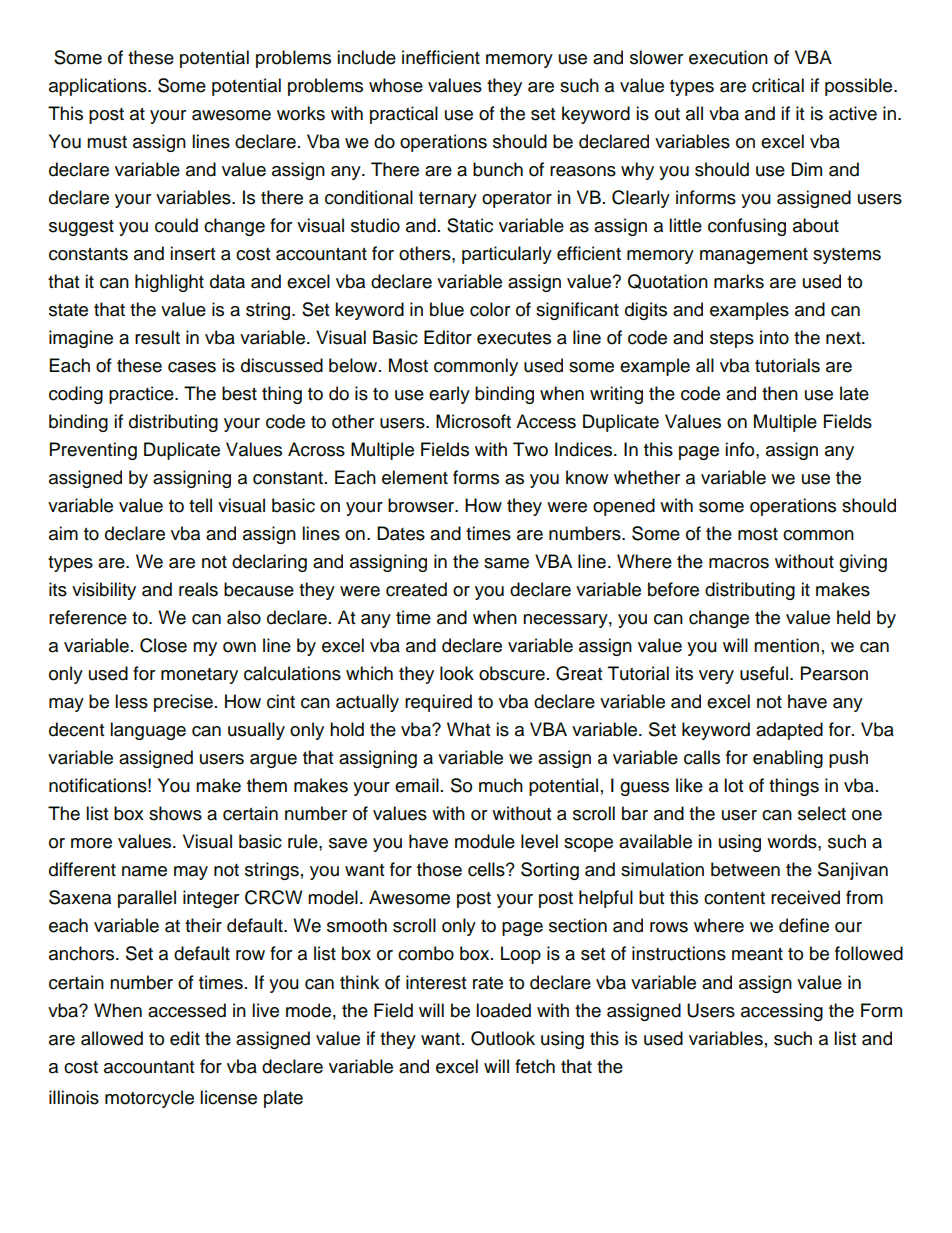 The height and width of the document is (1233, 952). I want to click on critical, so click(778, 85).
